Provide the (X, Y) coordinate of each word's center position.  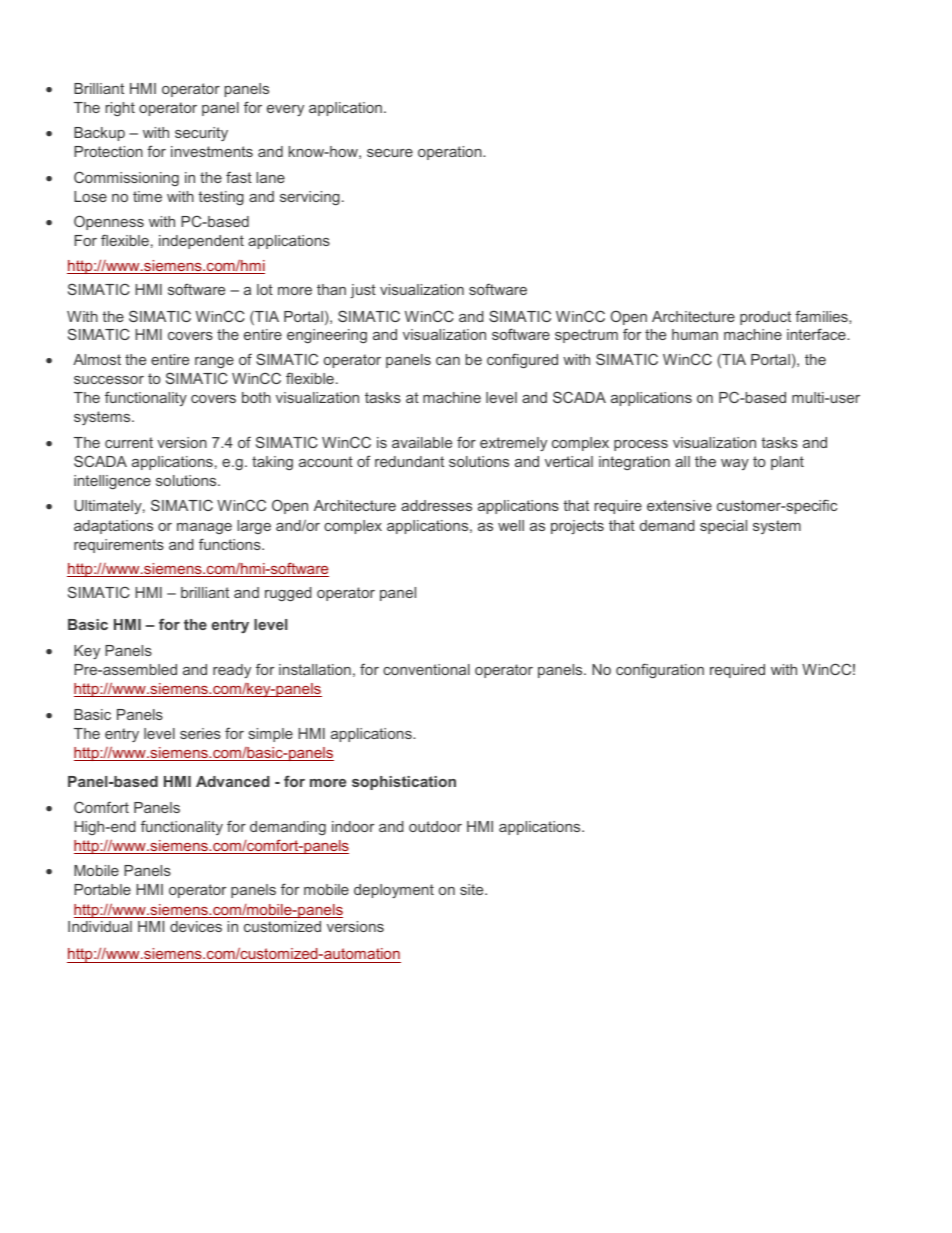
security (201, 134)
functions (231, 544)
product (765, 318)
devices (196, 926)
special (723, 527)
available (422, 442)
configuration (660, 670)
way (735, 464)
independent (201, 242)
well (511, 525)
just (363, 291)
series (200, 733)
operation (451, 153)
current (129, 442)
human (695, 334)
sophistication (404, 783)
